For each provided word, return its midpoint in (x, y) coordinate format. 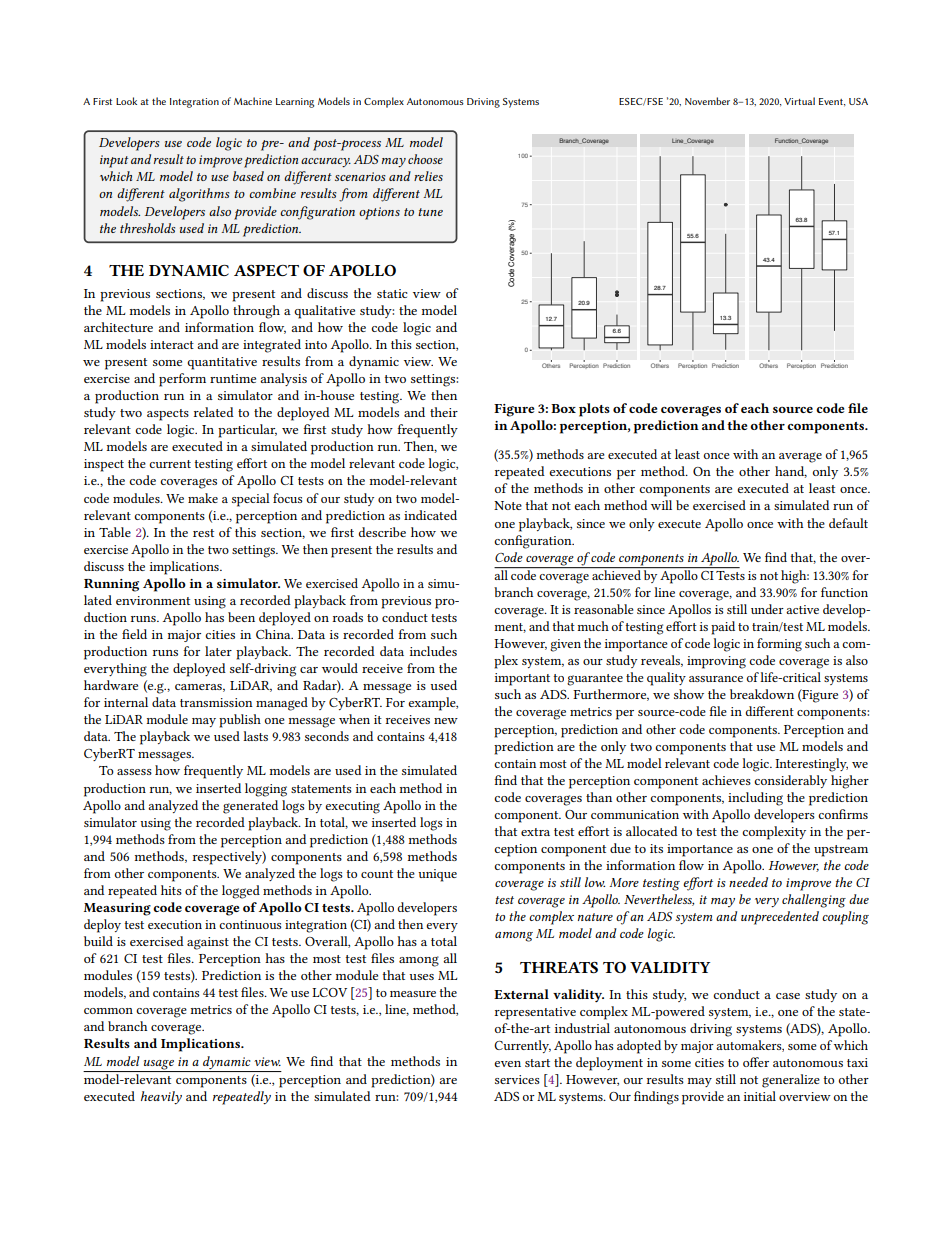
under (767, 609)
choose (425, 159)
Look (126, 101)
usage (159, 1065)
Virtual (799, 101)
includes (433, 651)
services (517, 1079)
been (241, 617)
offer (756, 1062)
